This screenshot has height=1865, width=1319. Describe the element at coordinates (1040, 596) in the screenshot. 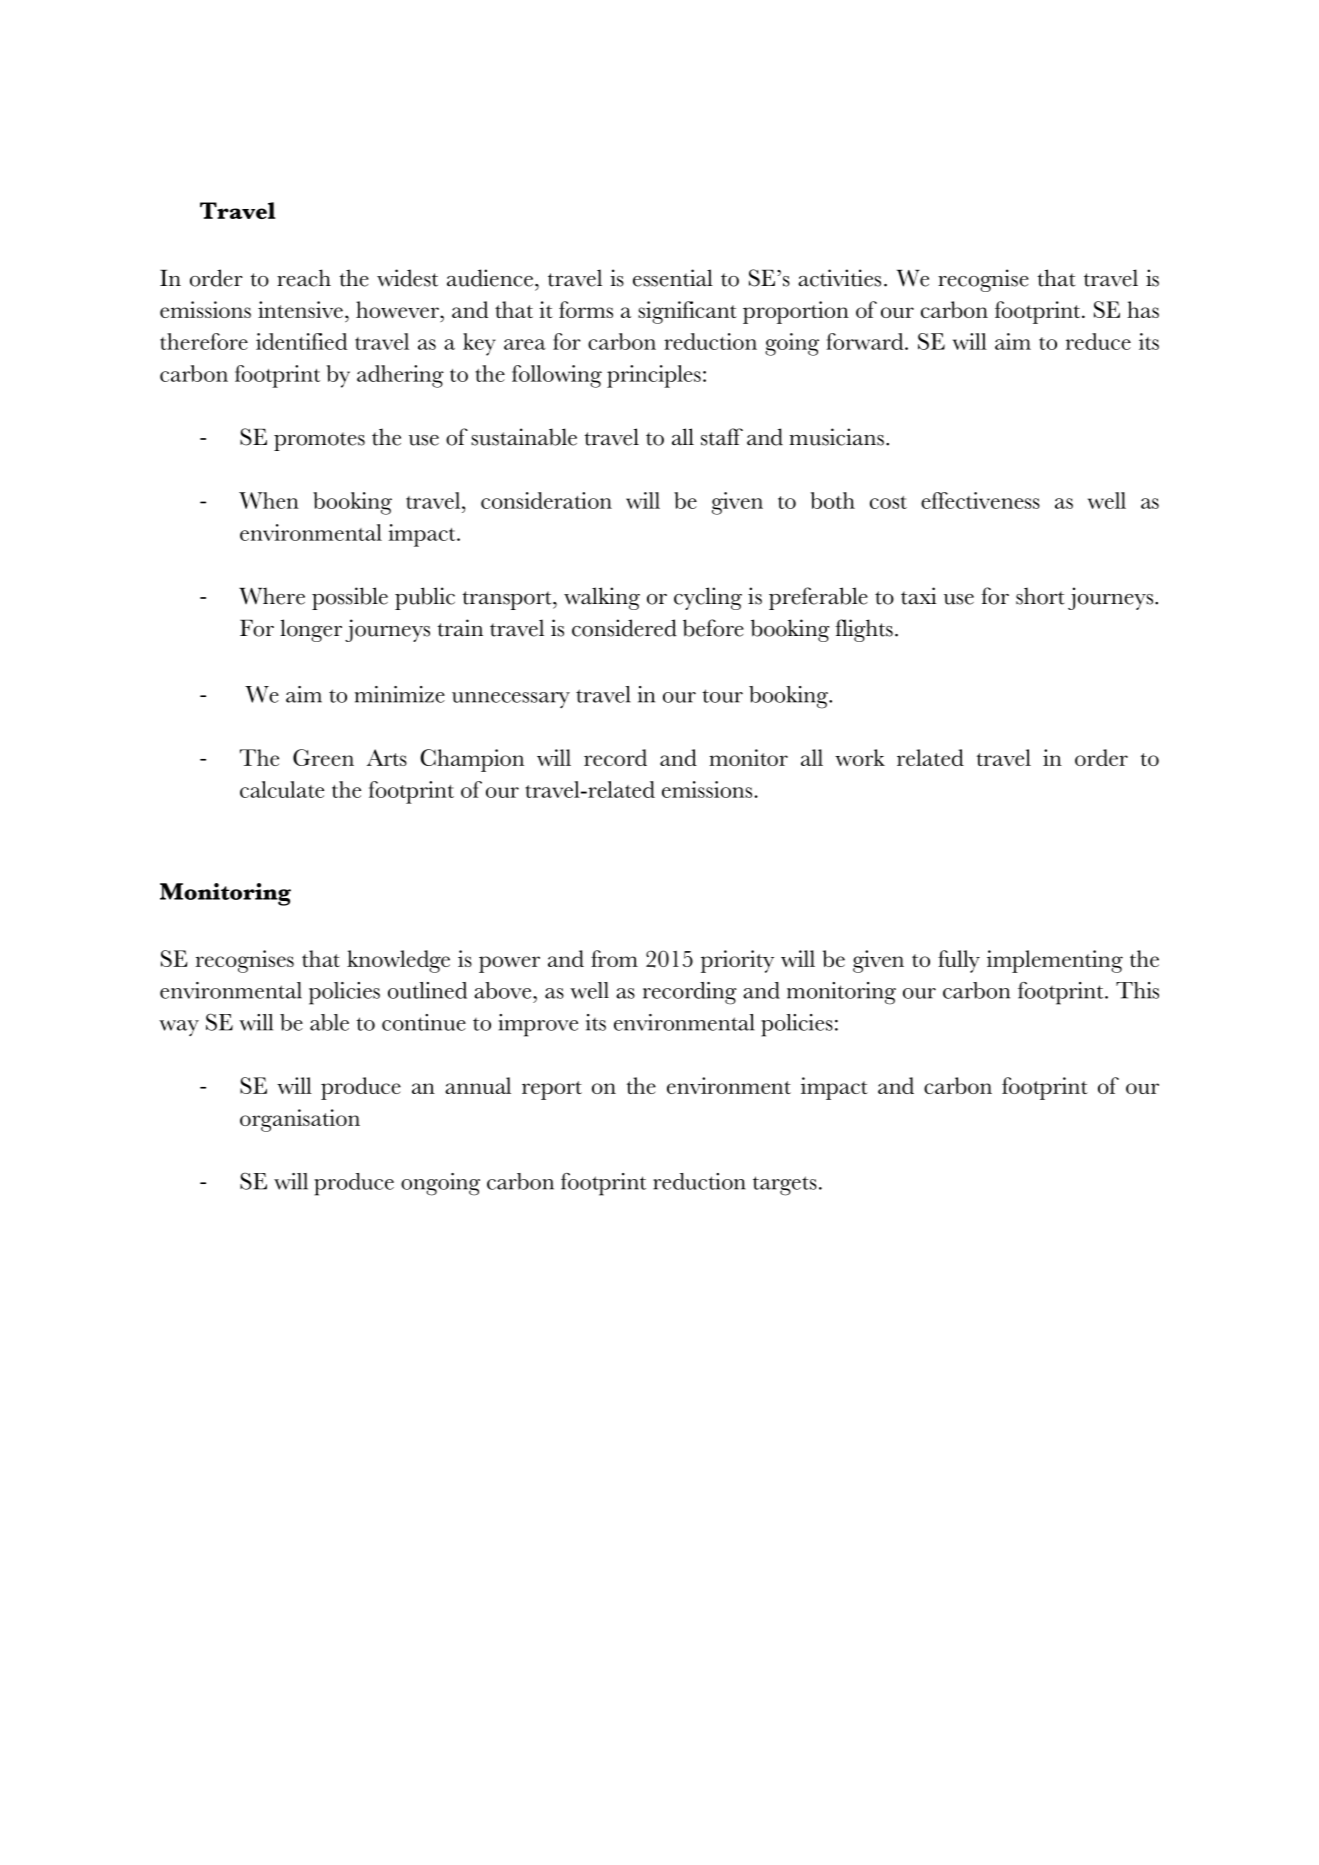

I see `short` at that location.
